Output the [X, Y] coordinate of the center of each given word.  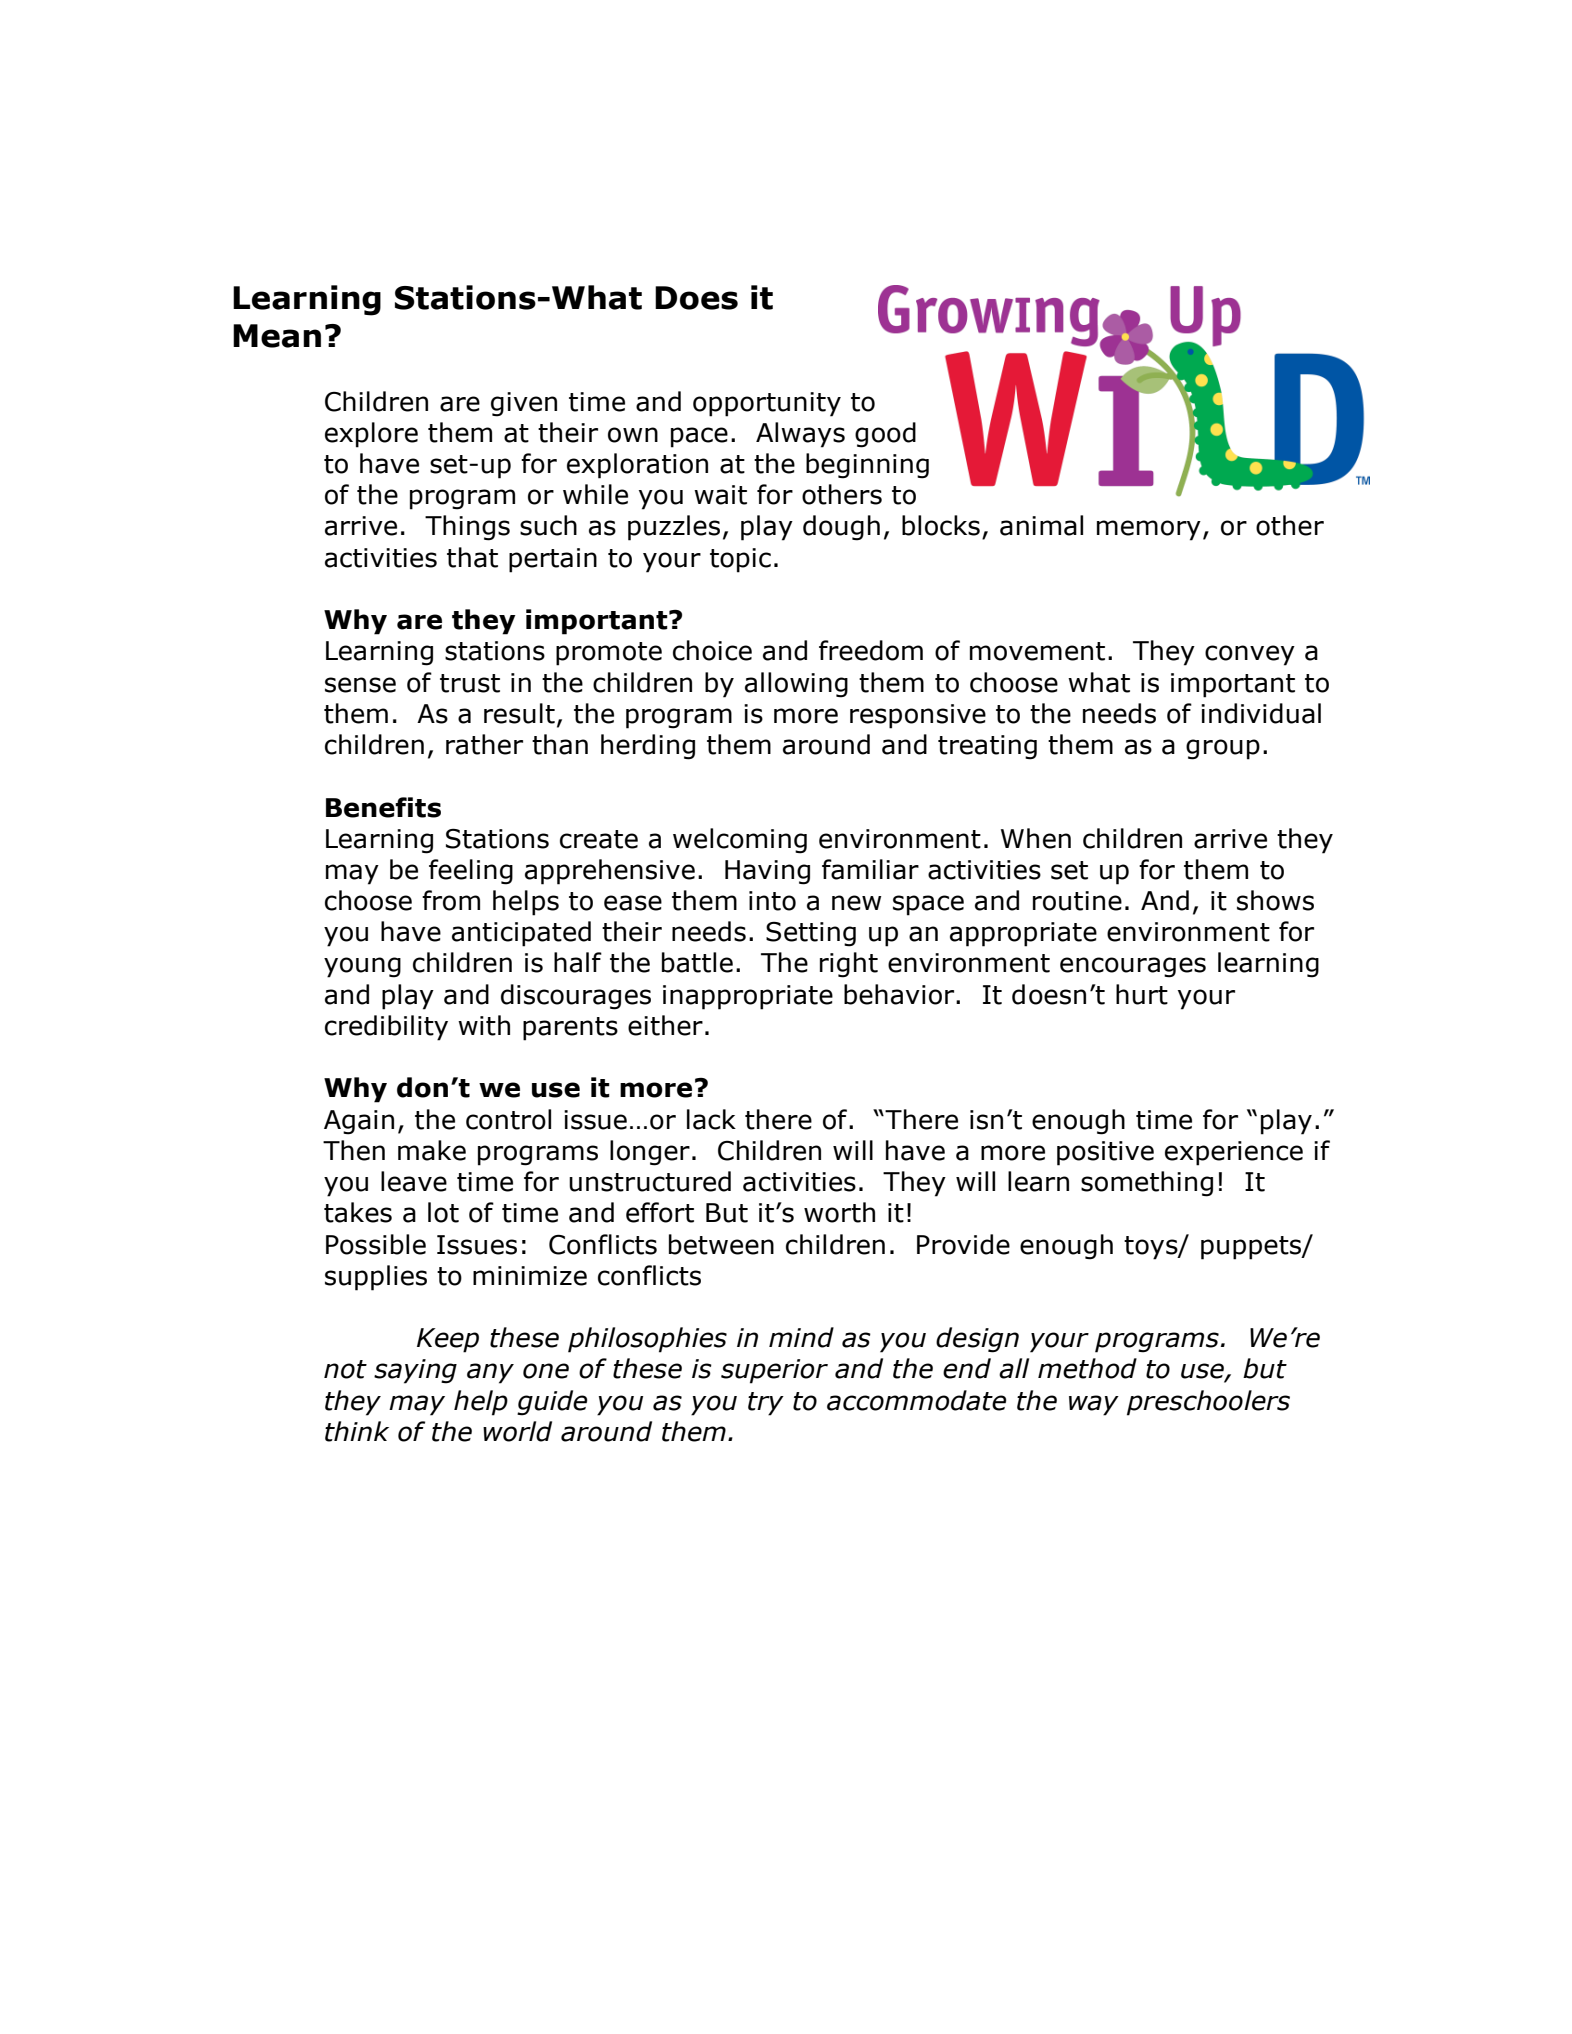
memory [1149, 530]
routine [1077, 901]
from [451, 900]
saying [415, 1371]
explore [371, 435]
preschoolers [1208, 1403]
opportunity [767, 404]
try [766, 1404]
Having [767, 872]
